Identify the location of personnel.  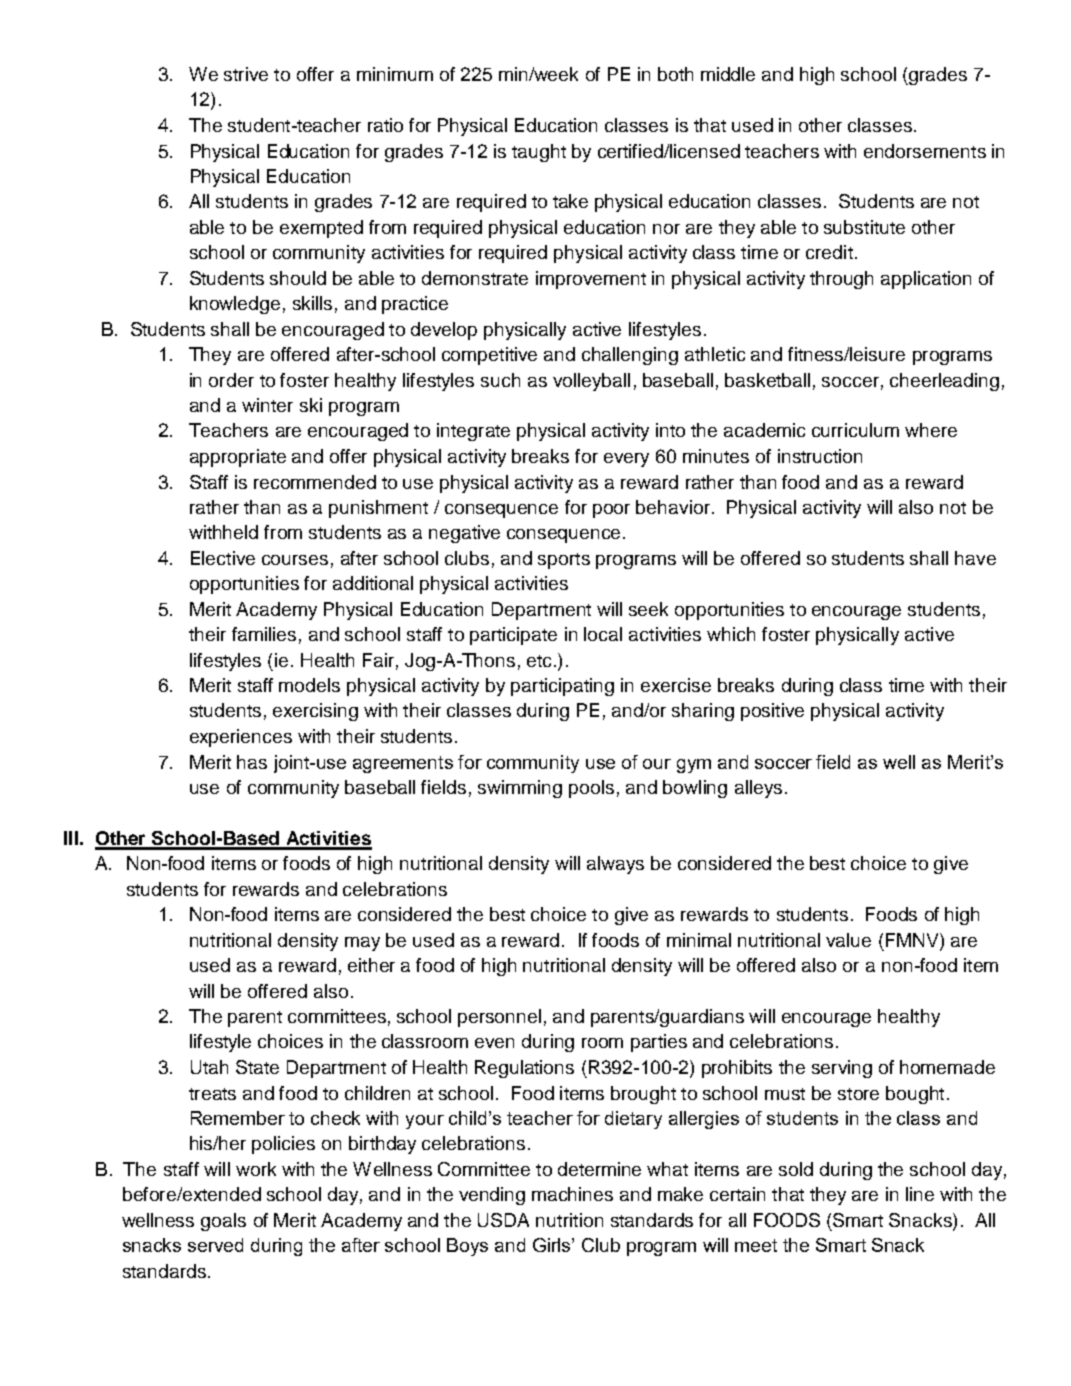
(499, 1018).
